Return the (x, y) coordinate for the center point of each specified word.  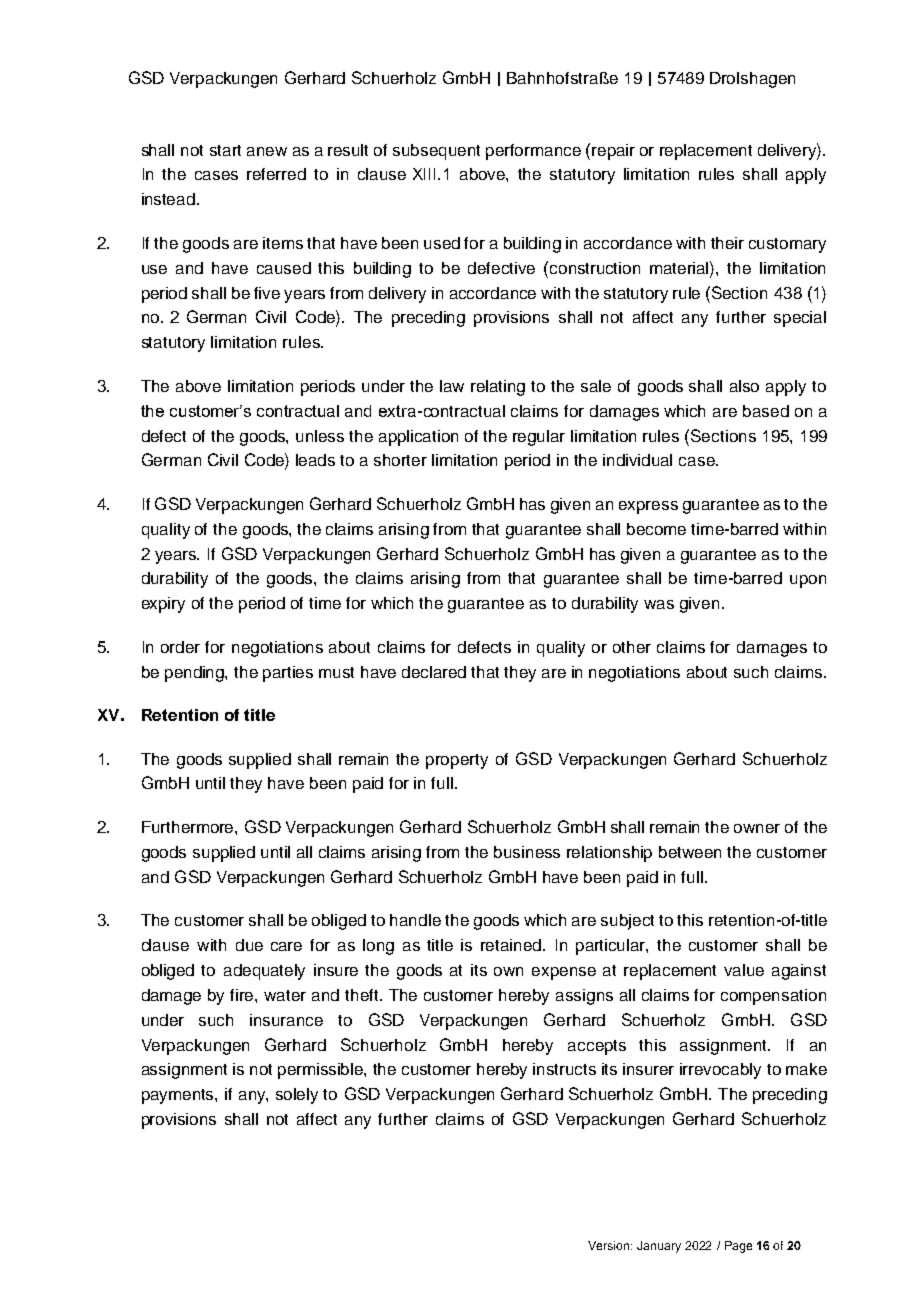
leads (315, 460)
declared (434, 672)
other (632, 647)
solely (297, 1096)
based (766, 411)
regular (539, 438)
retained (512, 945)
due (249, 945)
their (727, 243)
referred (276, 174)
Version (610, 1245)
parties (288, 674)
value (744, 970)
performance (533, 152)
